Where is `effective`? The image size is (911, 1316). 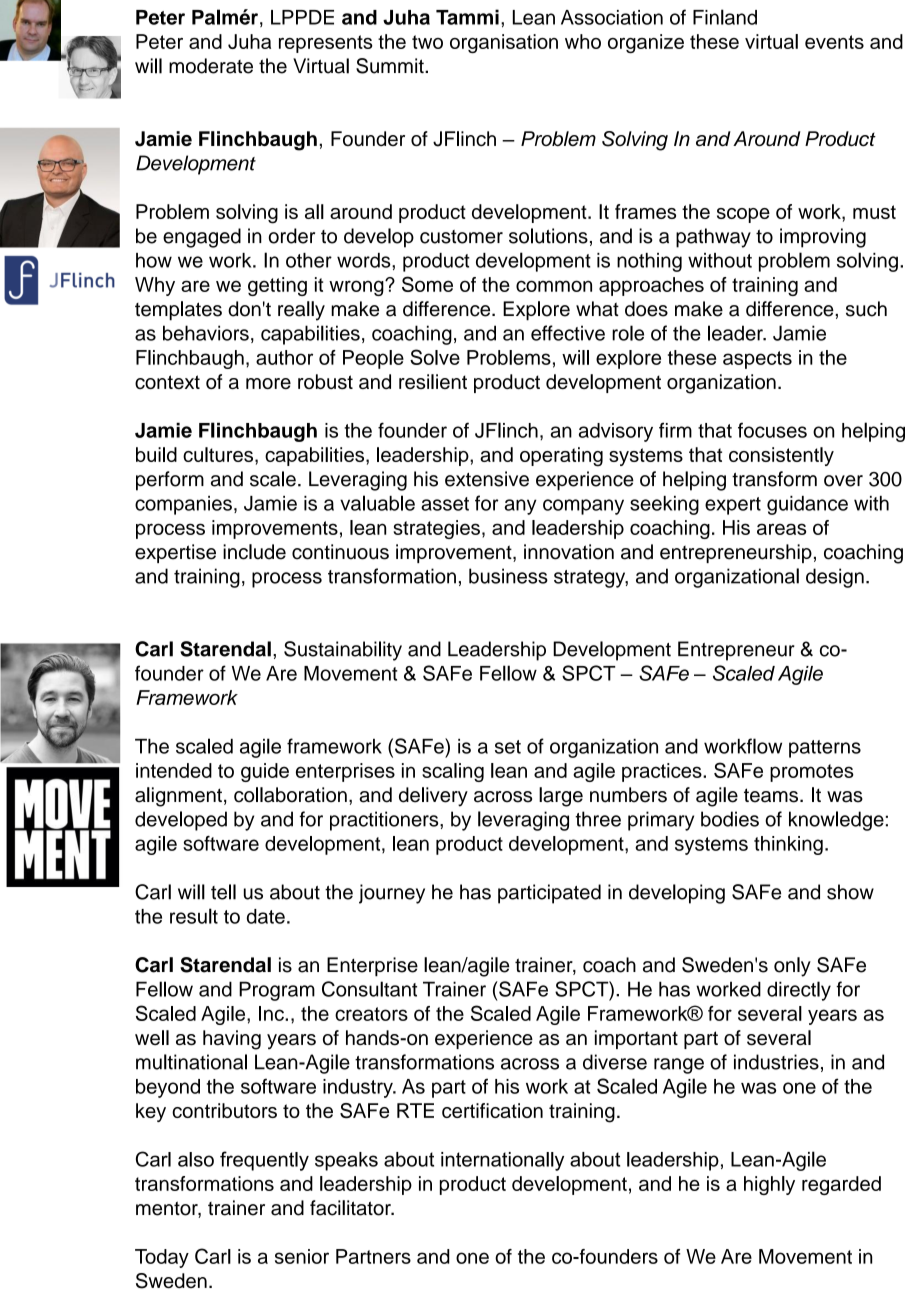 effective is located at coordinates (568, 333).
